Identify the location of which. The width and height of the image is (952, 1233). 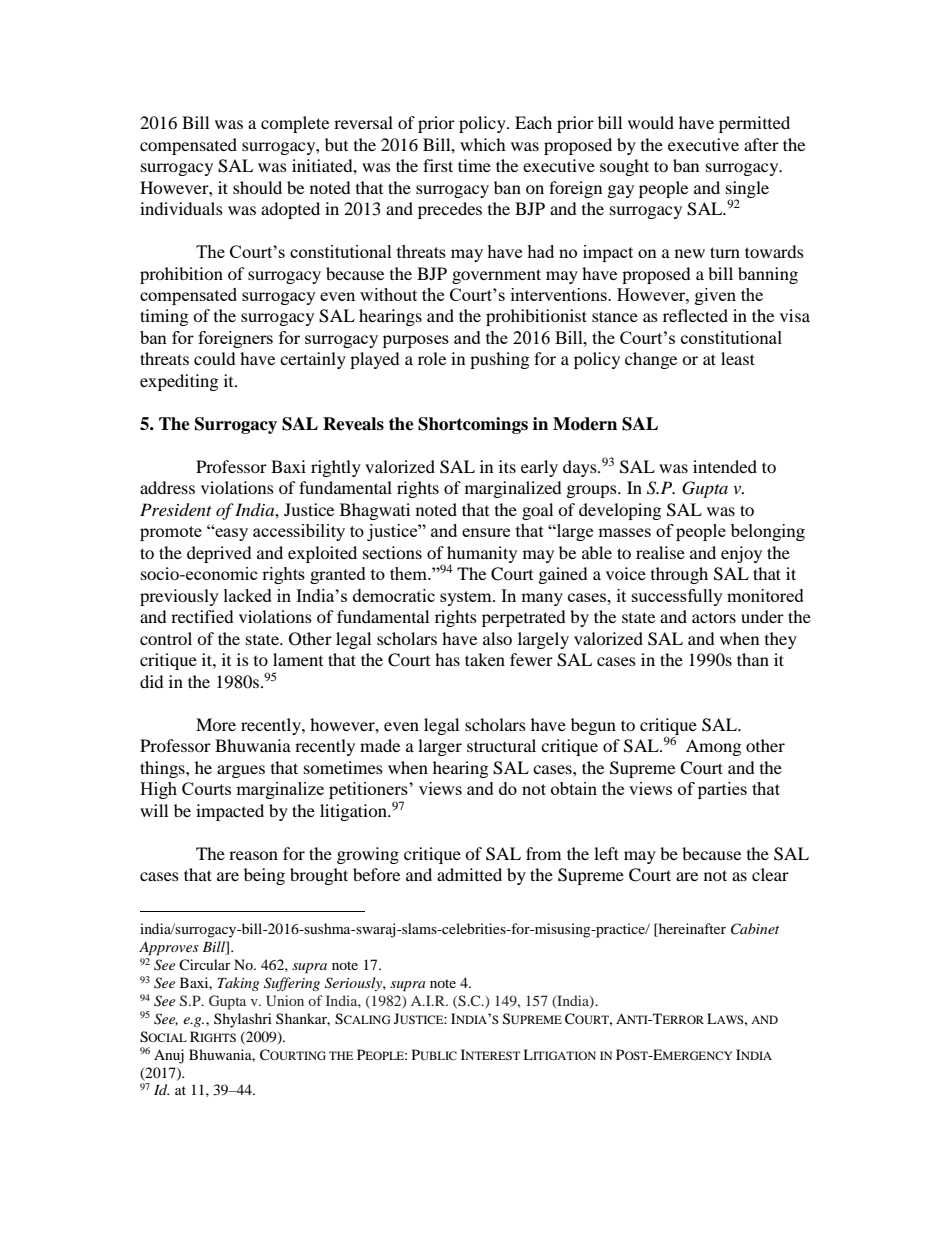
(483, 144).
